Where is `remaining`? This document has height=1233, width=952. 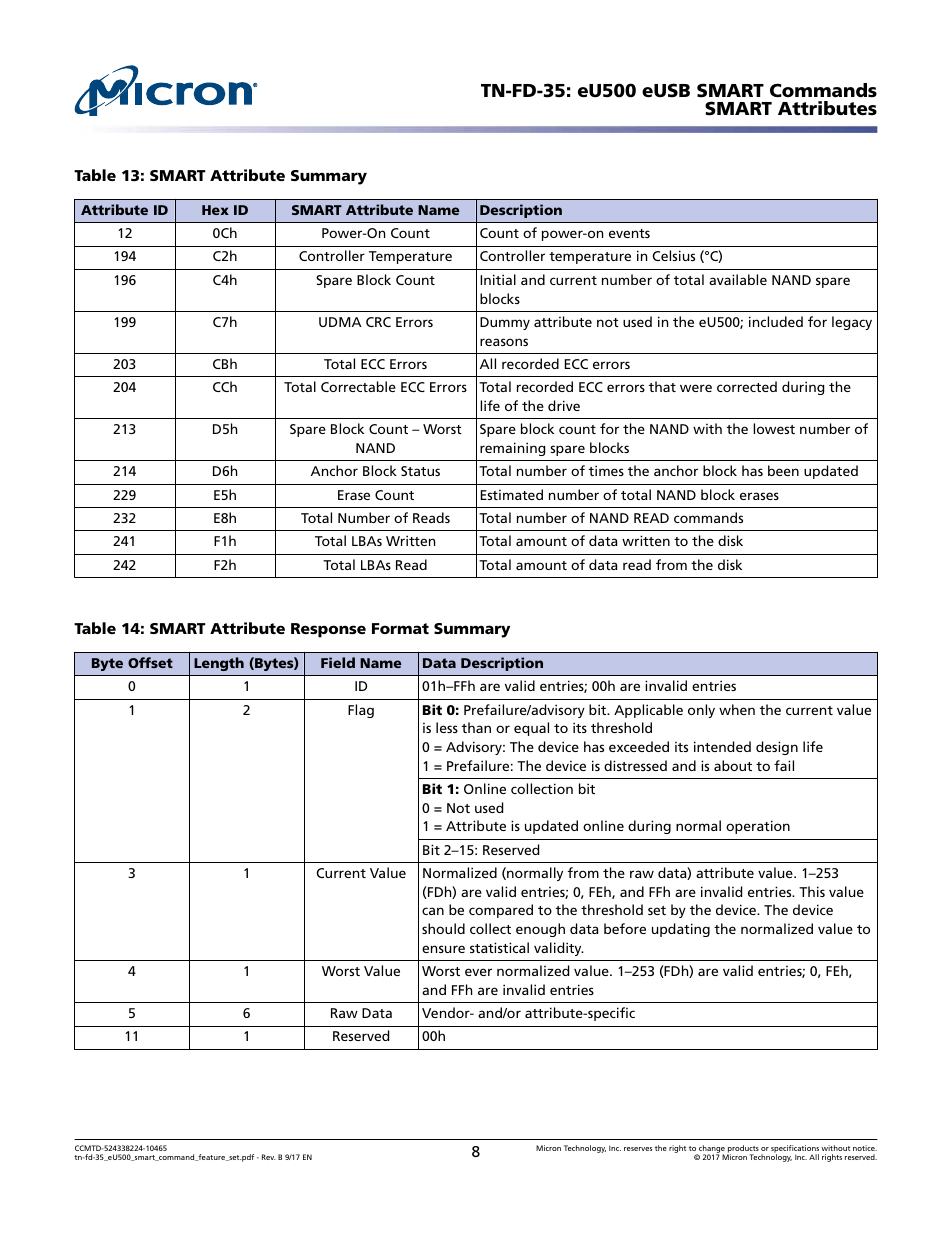
remaining is located at coordinates (512, 449).
